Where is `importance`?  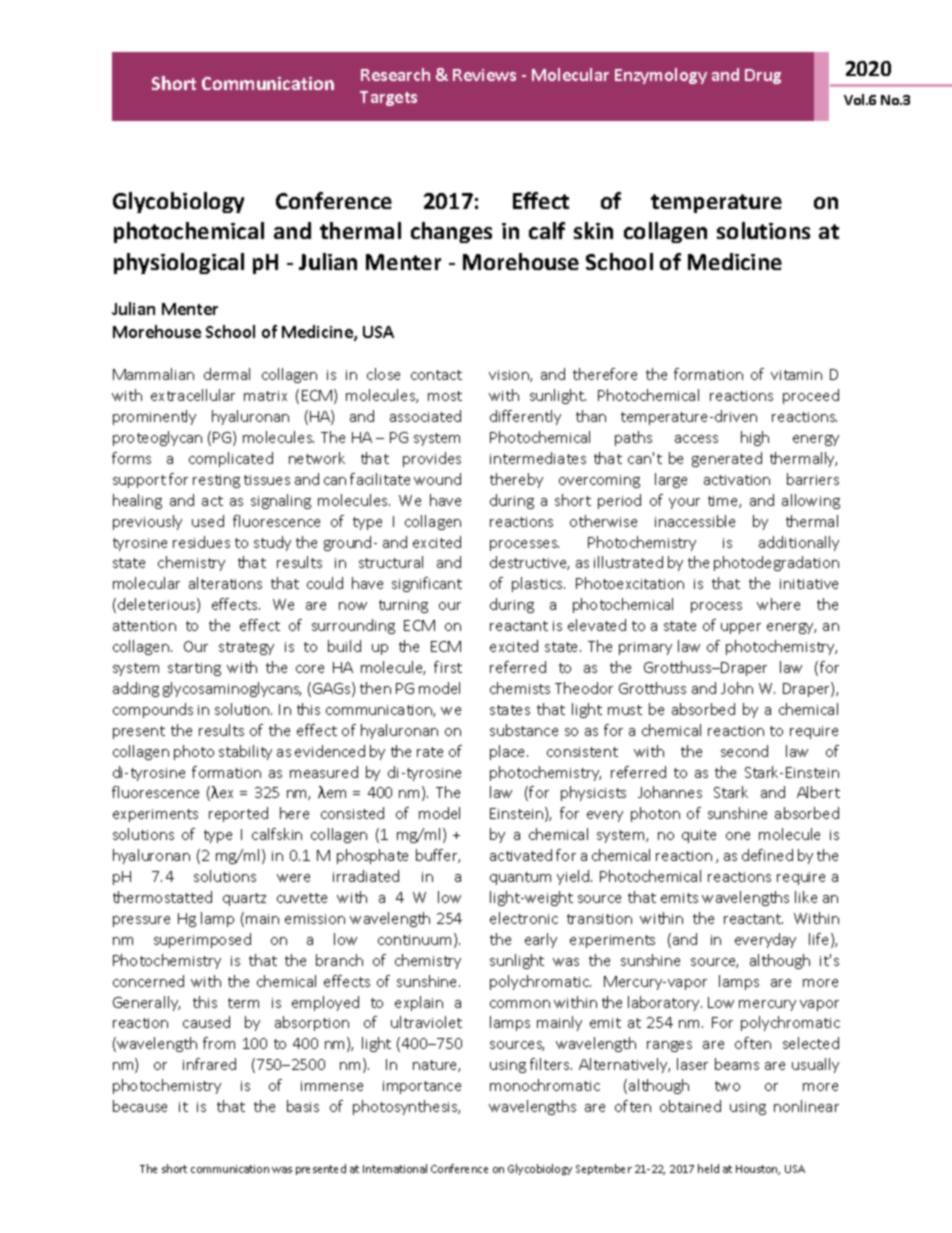 importance is located at coordinates (422, 1087).
